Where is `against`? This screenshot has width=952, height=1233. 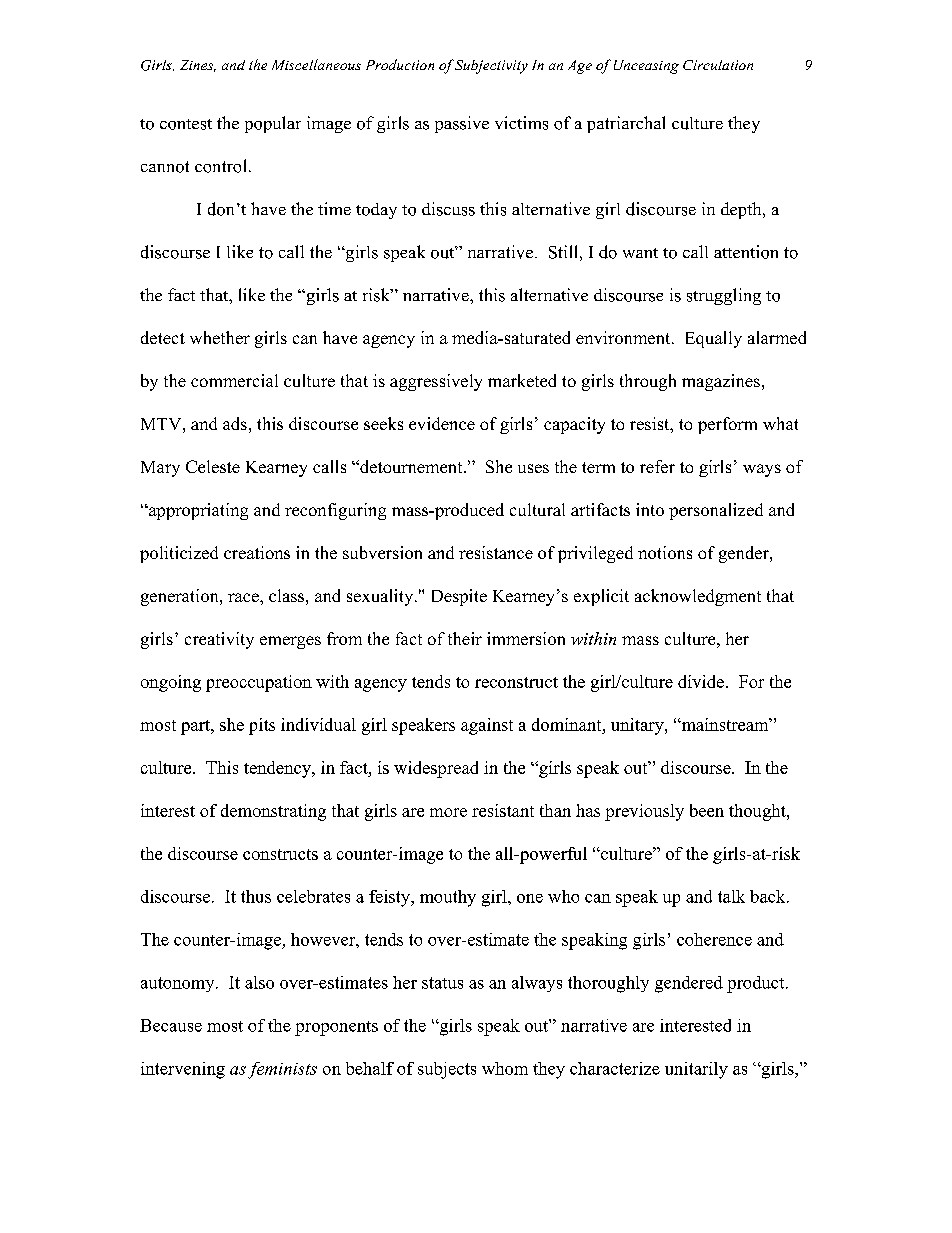
against is located at coordinates (487, 726).
